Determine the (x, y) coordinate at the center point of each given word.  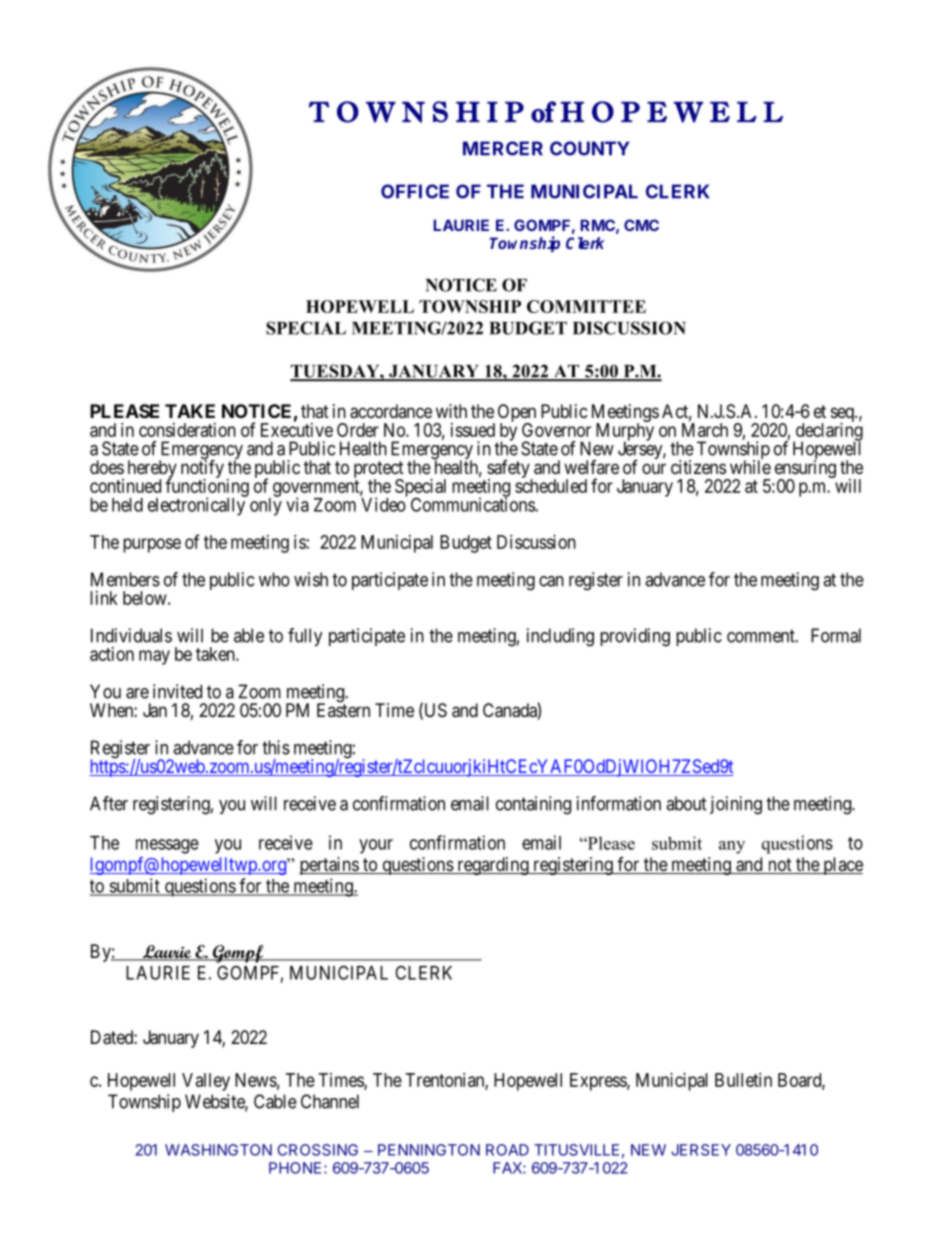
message (167, 846)
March (705, 429)
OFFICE (415, 191)
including (560, 637)
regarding (493, 866)
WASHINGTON (218, 1150)
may (154, 657)
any (732, 847)
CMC (641, 225)
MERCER (503, 148)
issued (473, 430)
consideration (187, 430)
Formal (836, 635)
